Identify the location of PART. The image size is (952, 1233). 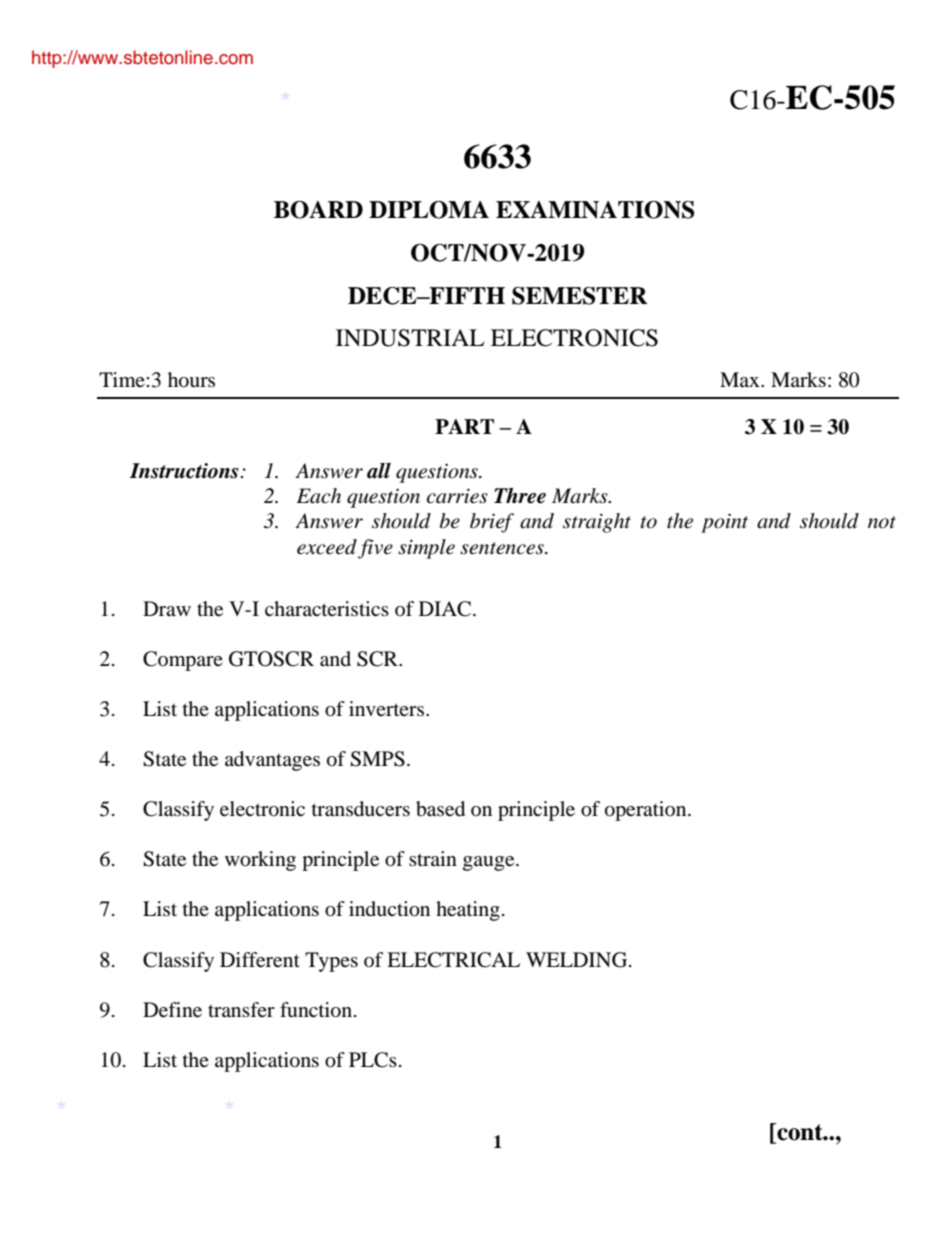
(464, 426).
